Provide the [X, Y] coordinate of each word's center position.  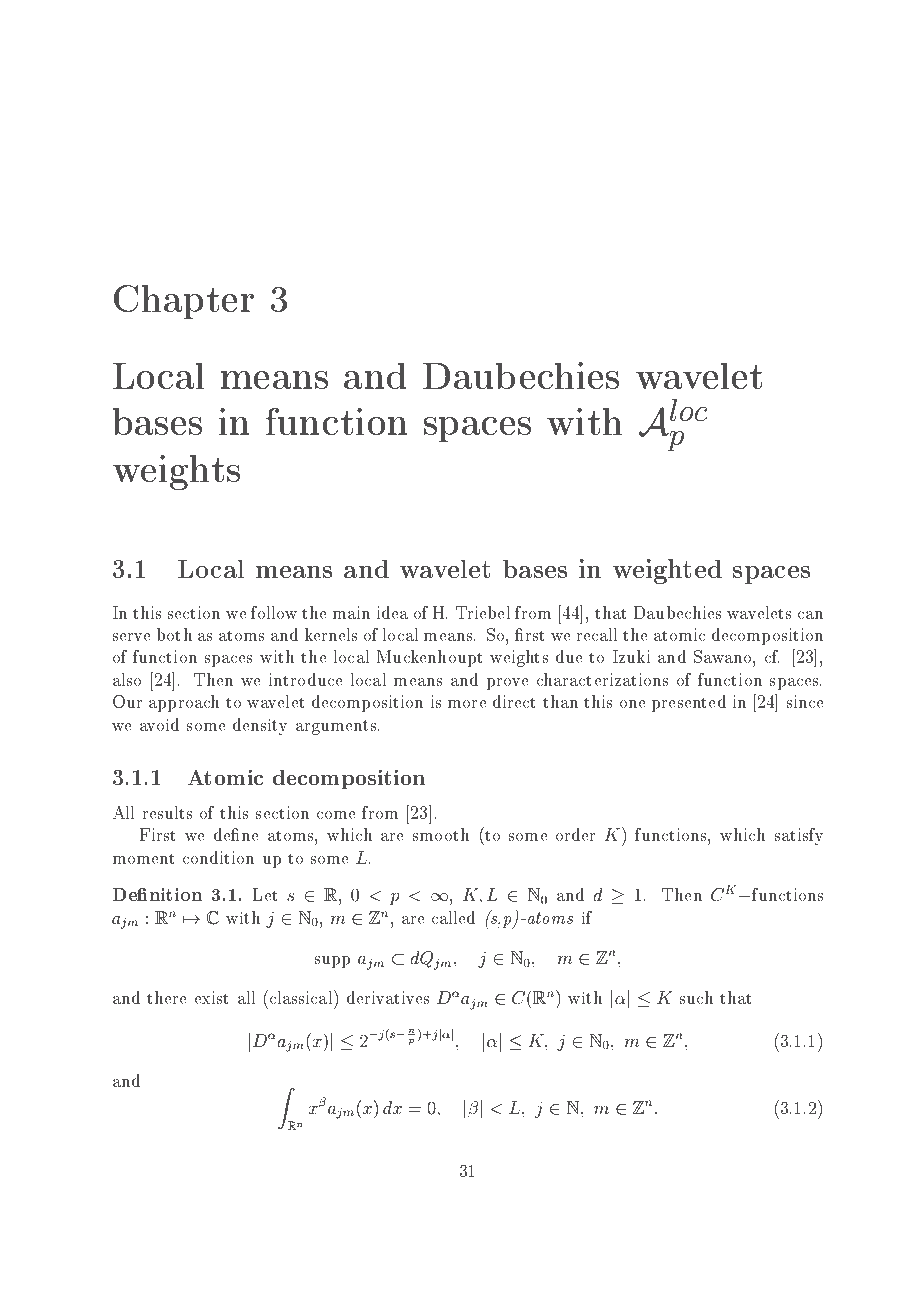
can [810, 615]
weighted [667, 571]
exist [211, 997]
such [696, 997]
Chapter [184, 302]
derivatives [388, 997]
